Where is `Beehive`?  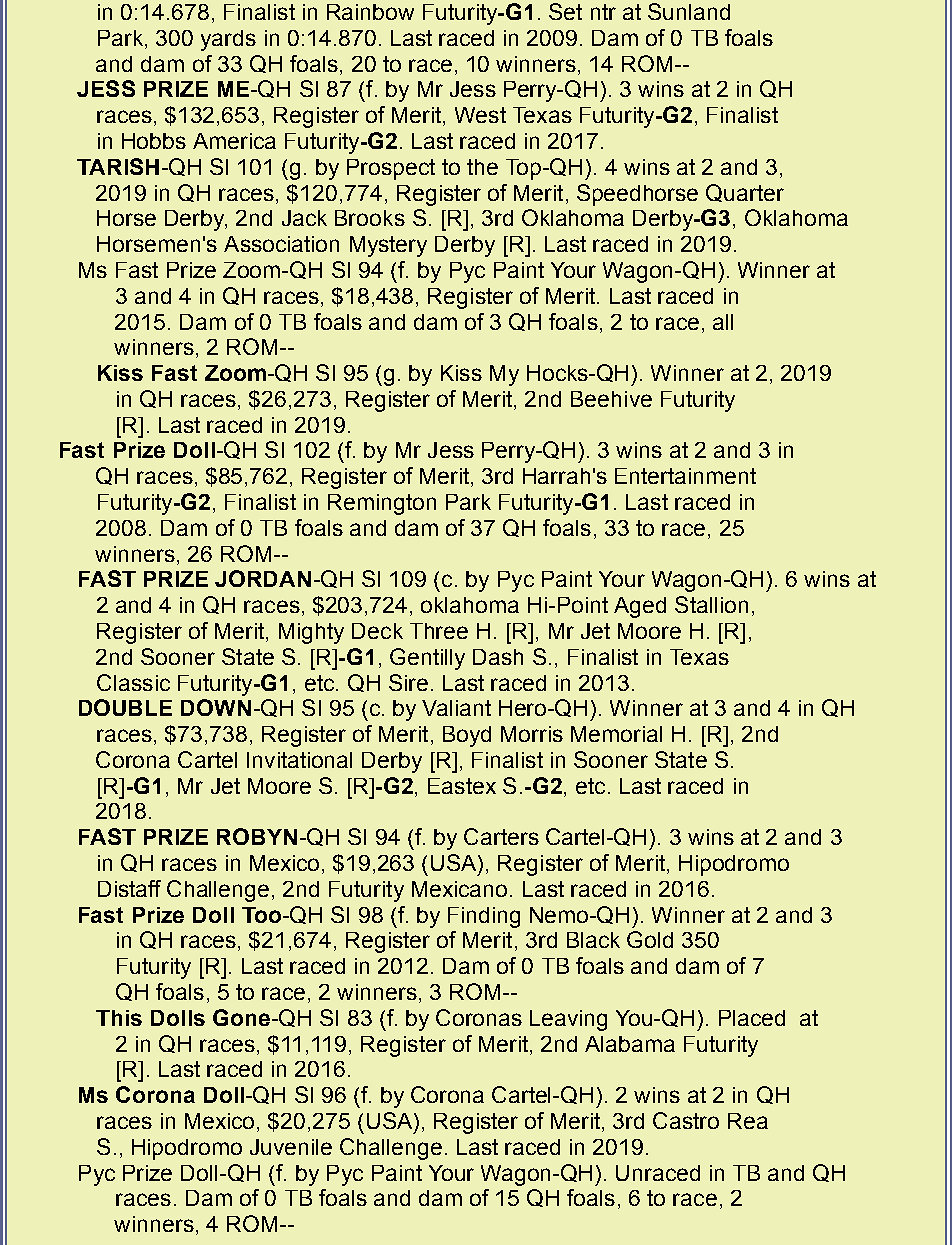
Beehive is located at coordinates (611, 399).
